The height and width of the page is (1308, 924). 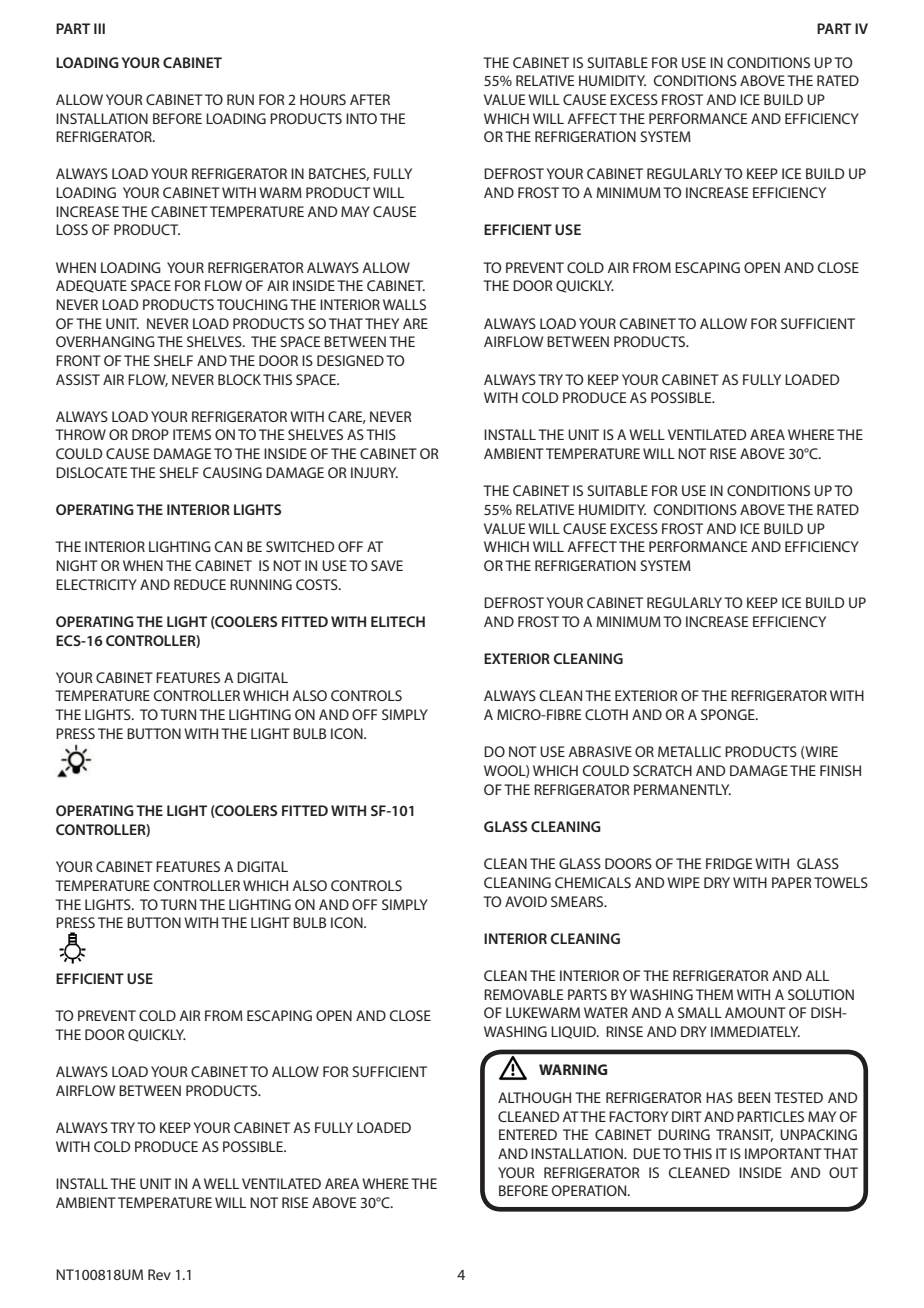 I want to click on ENTERED, so click(x=528, y=1134).
